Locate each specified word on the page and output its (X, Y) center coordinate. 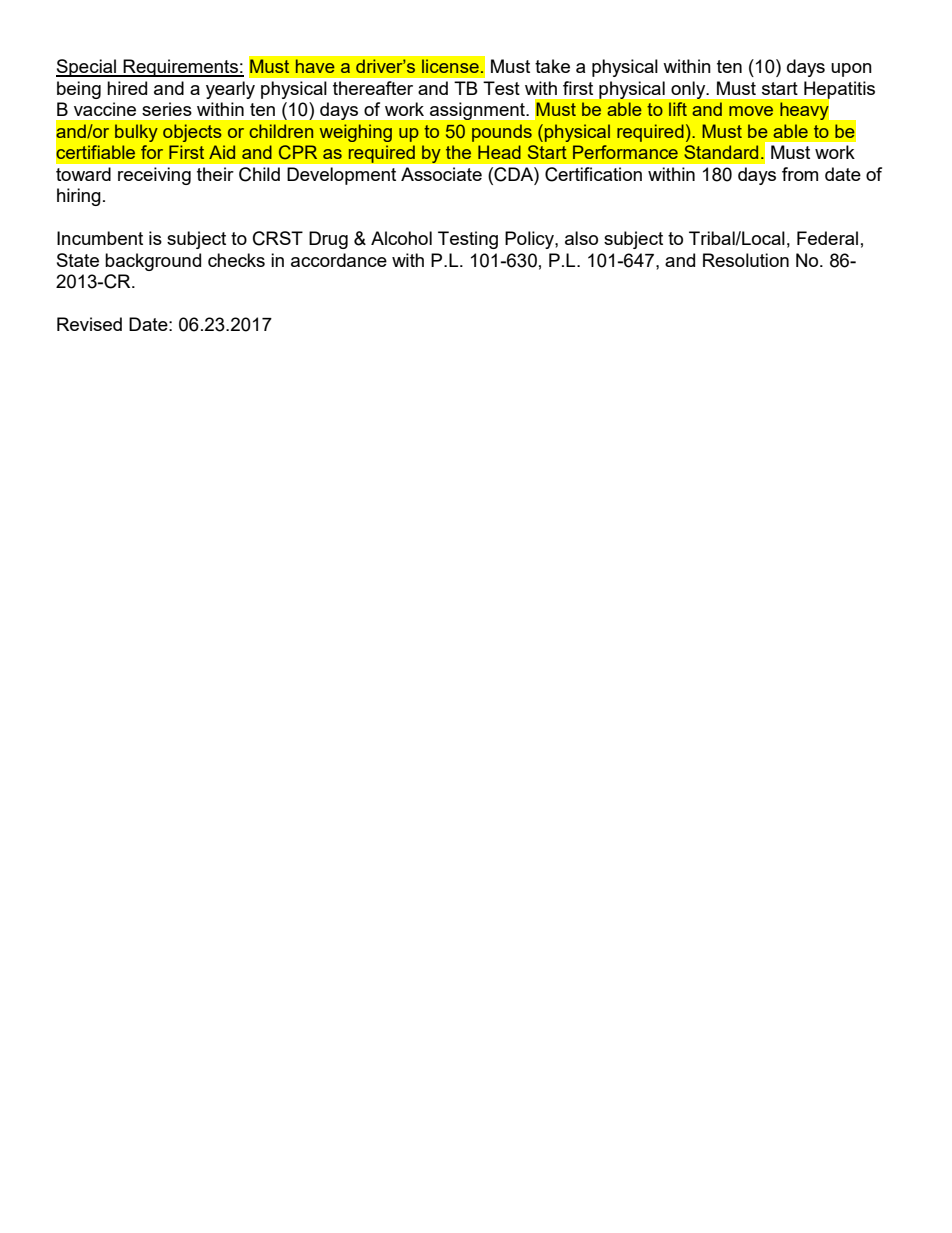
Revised (89, 324)
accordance (339, 260)
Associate (441, 174)
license (450, 66)
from (800, 174)
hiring (79, 197)
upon (851, 70)
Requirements (181, 68)
